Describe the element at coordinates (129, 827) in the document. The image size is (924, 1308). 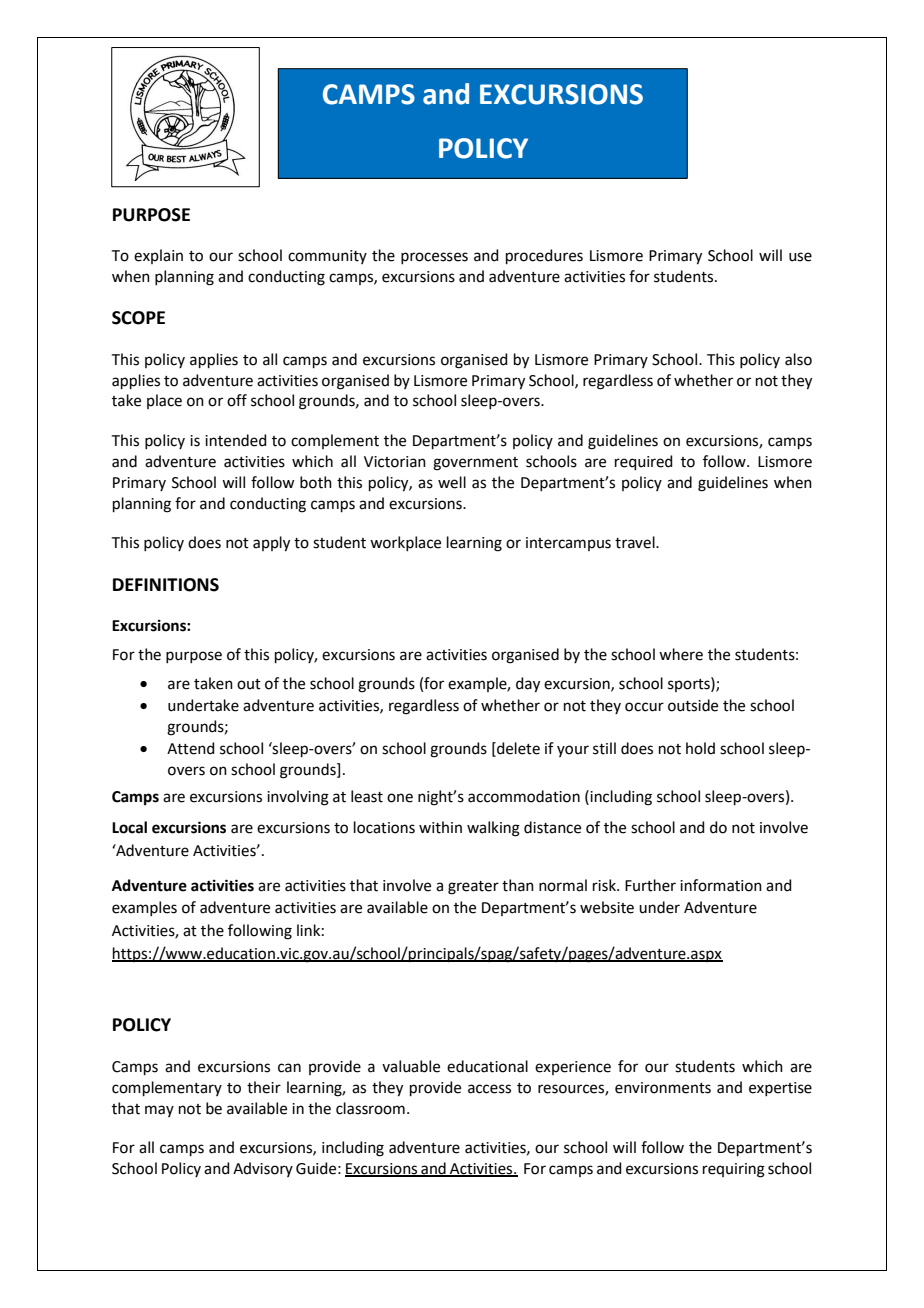
I see `Local` at that location.
